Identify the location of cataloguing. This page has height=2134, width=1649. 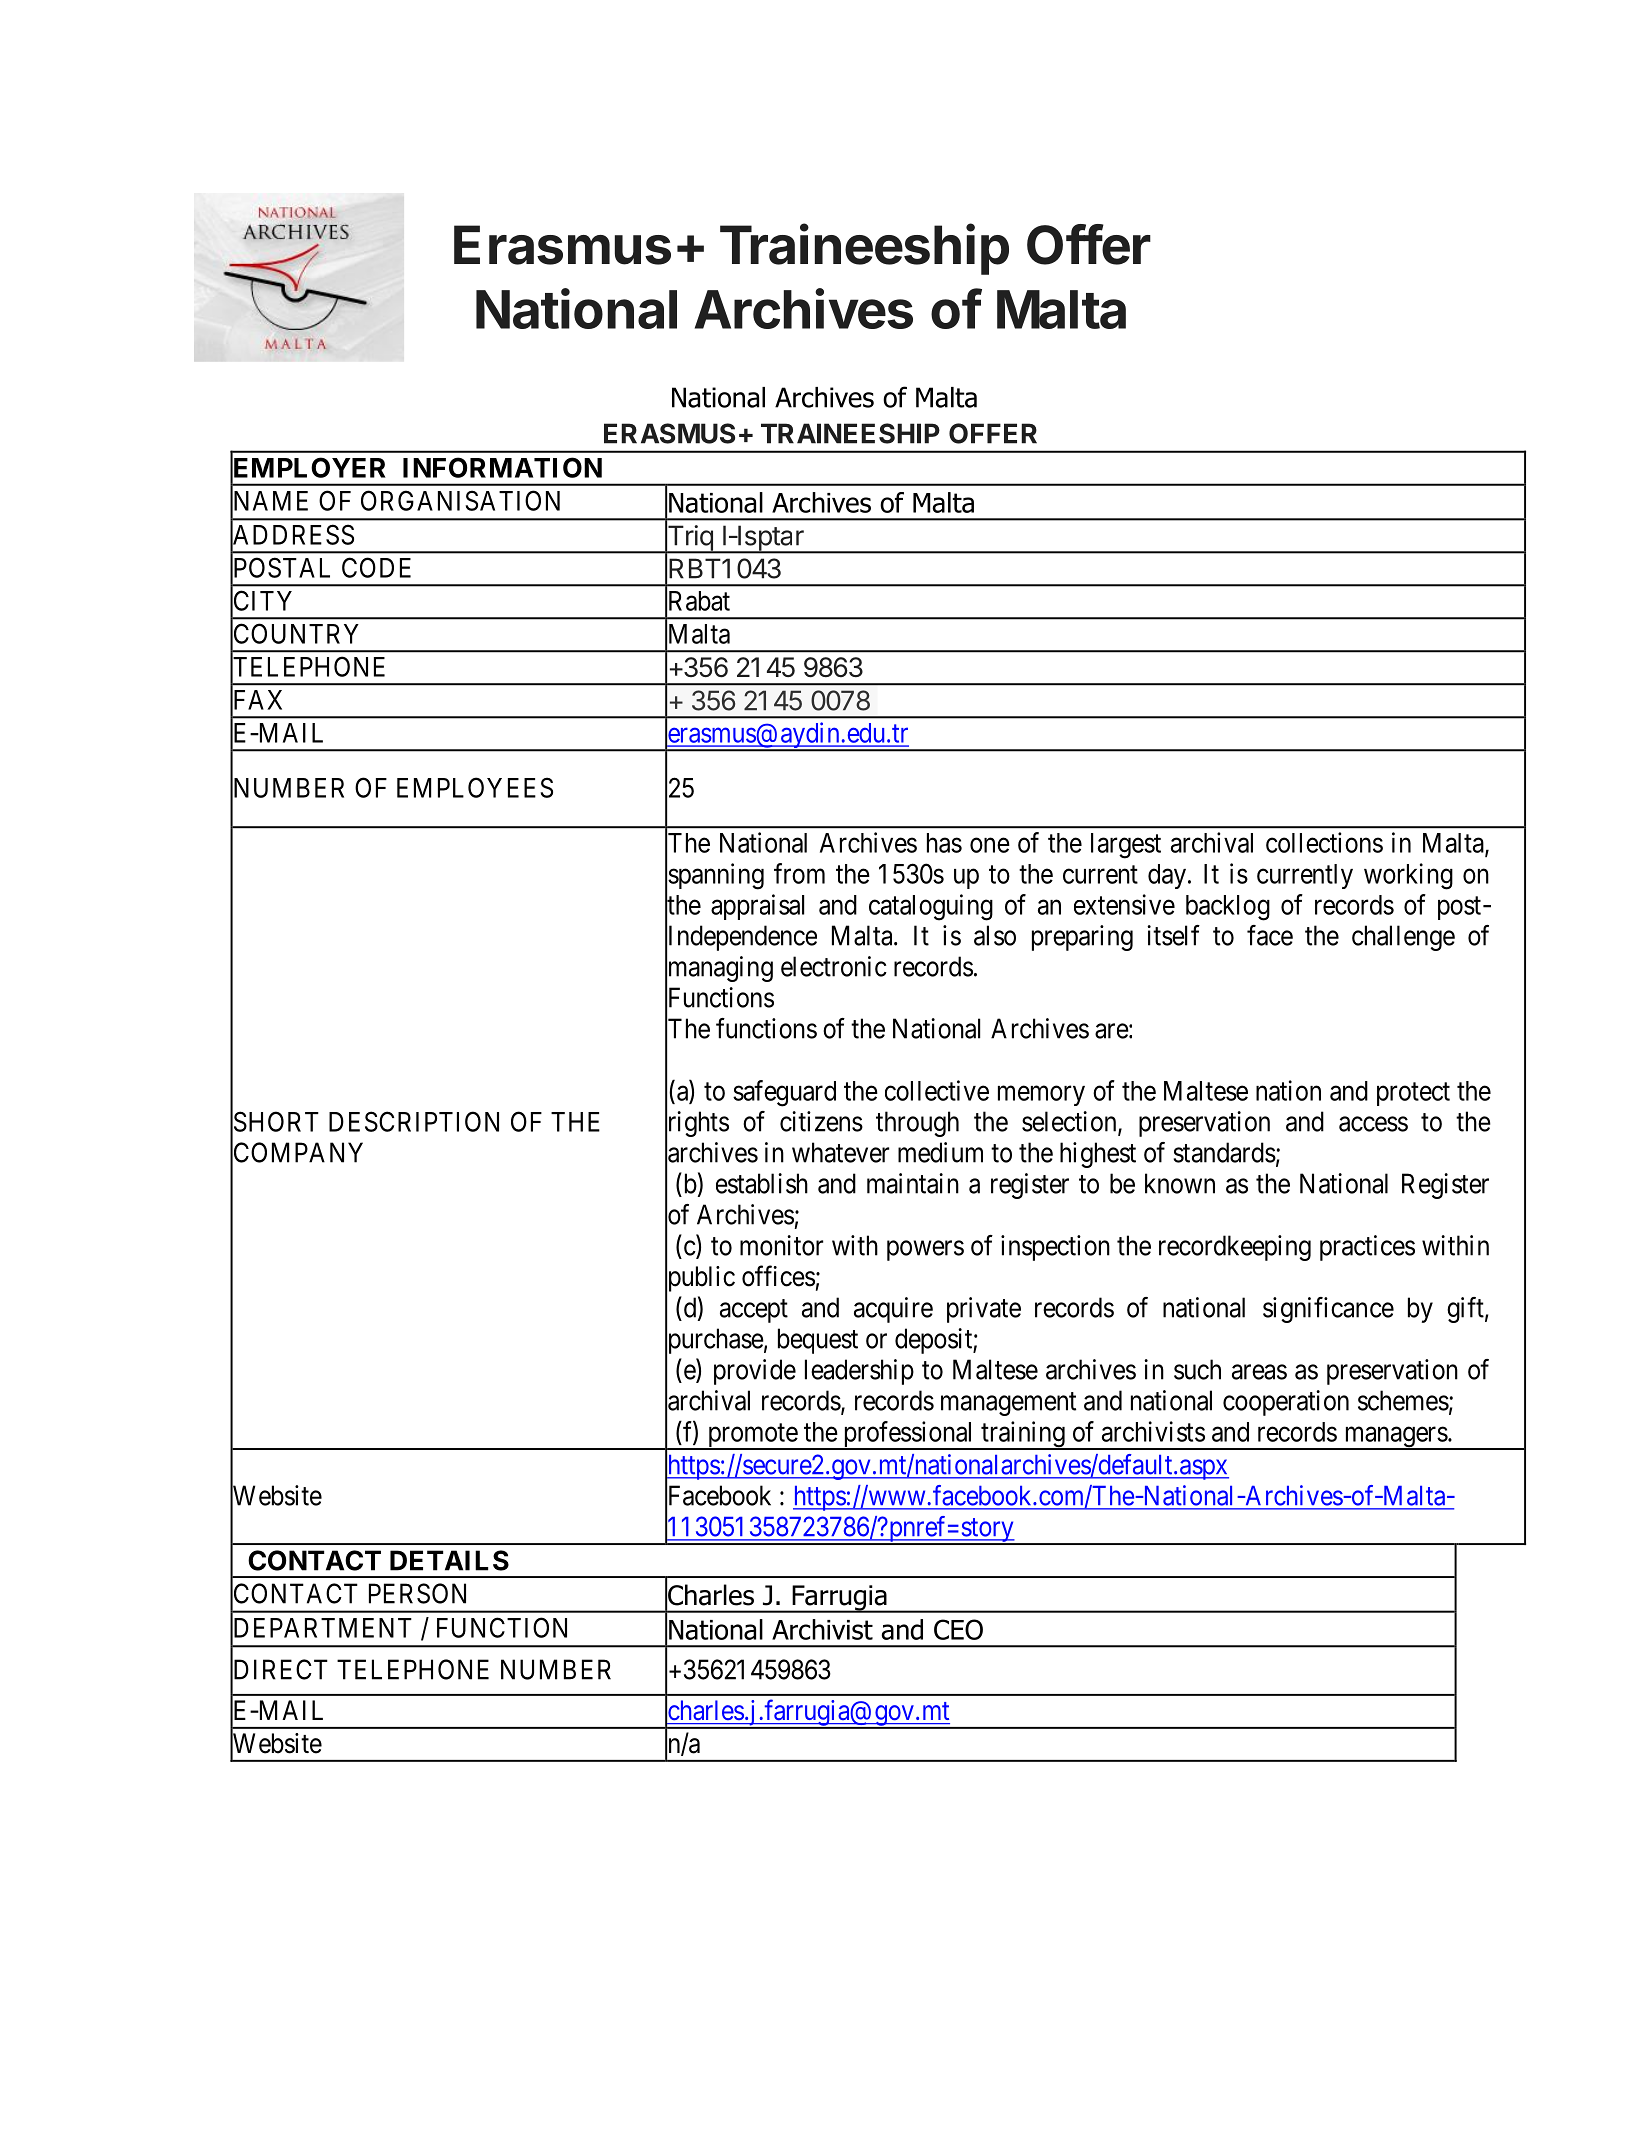
(931, 907).
